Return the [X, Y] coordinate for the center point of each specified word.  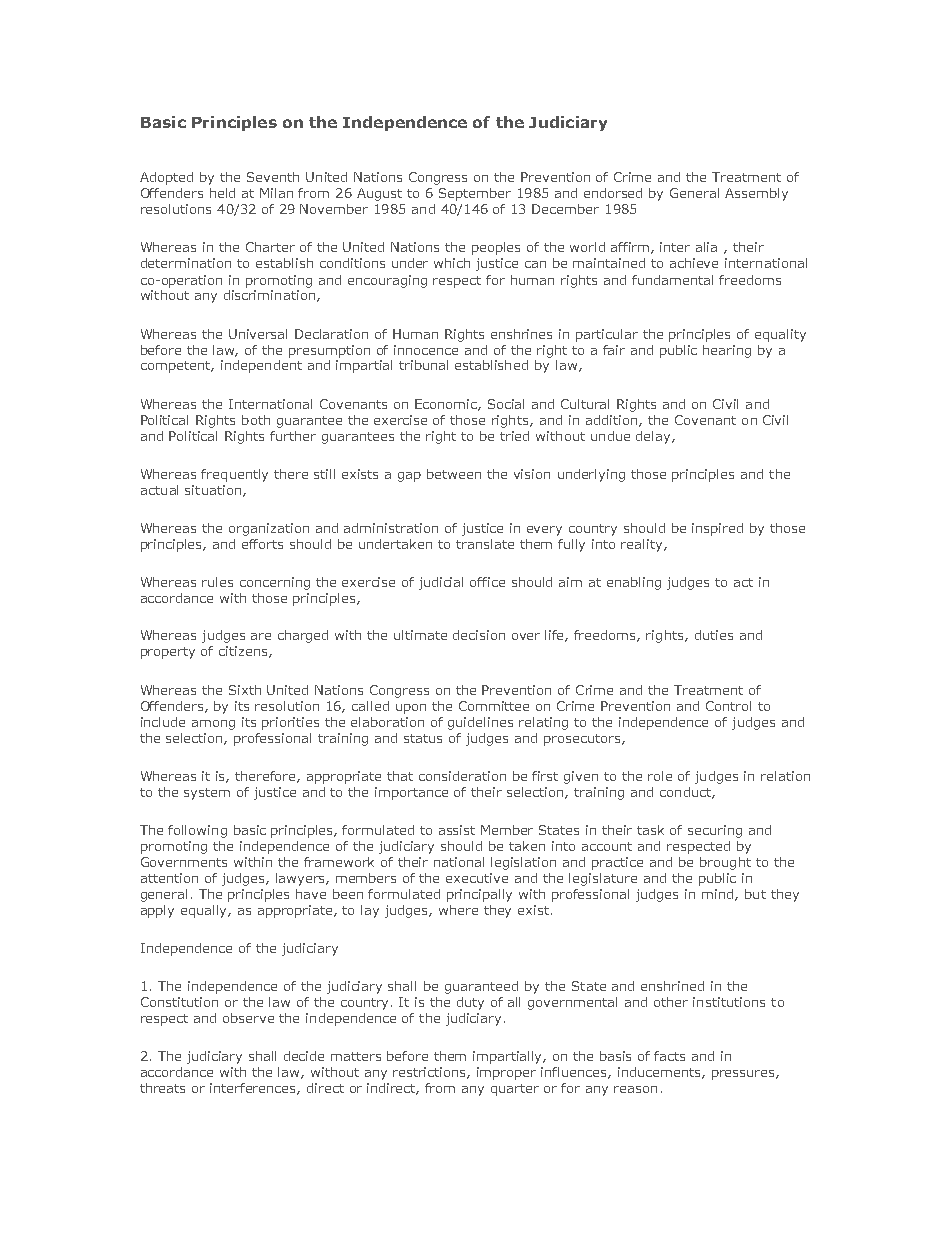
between [454, 474]
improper [506, 1073]
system [207, 794]
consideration [462, 776]
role [660, 776]
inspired [717, 529]
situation [213, 490]
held [222, 193]
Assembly [756, 194]
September [475, 194]
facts [669, 1056]
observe [248, 1018]
